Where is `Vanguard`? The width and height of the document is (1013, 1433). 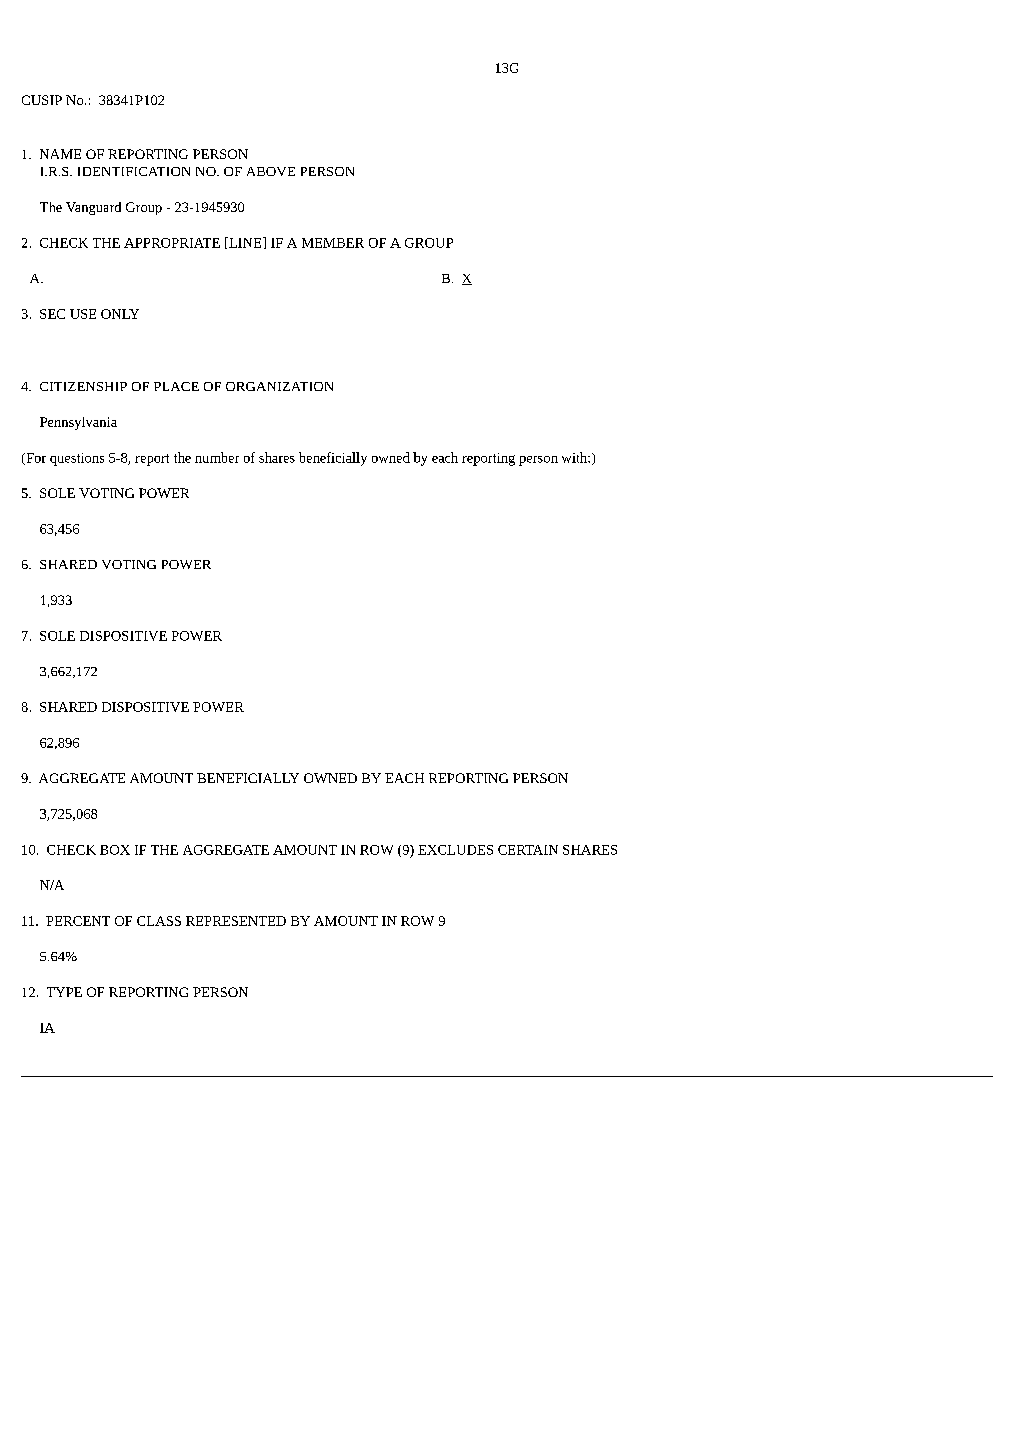 Vanguard is located at coordinates (93, 208).
